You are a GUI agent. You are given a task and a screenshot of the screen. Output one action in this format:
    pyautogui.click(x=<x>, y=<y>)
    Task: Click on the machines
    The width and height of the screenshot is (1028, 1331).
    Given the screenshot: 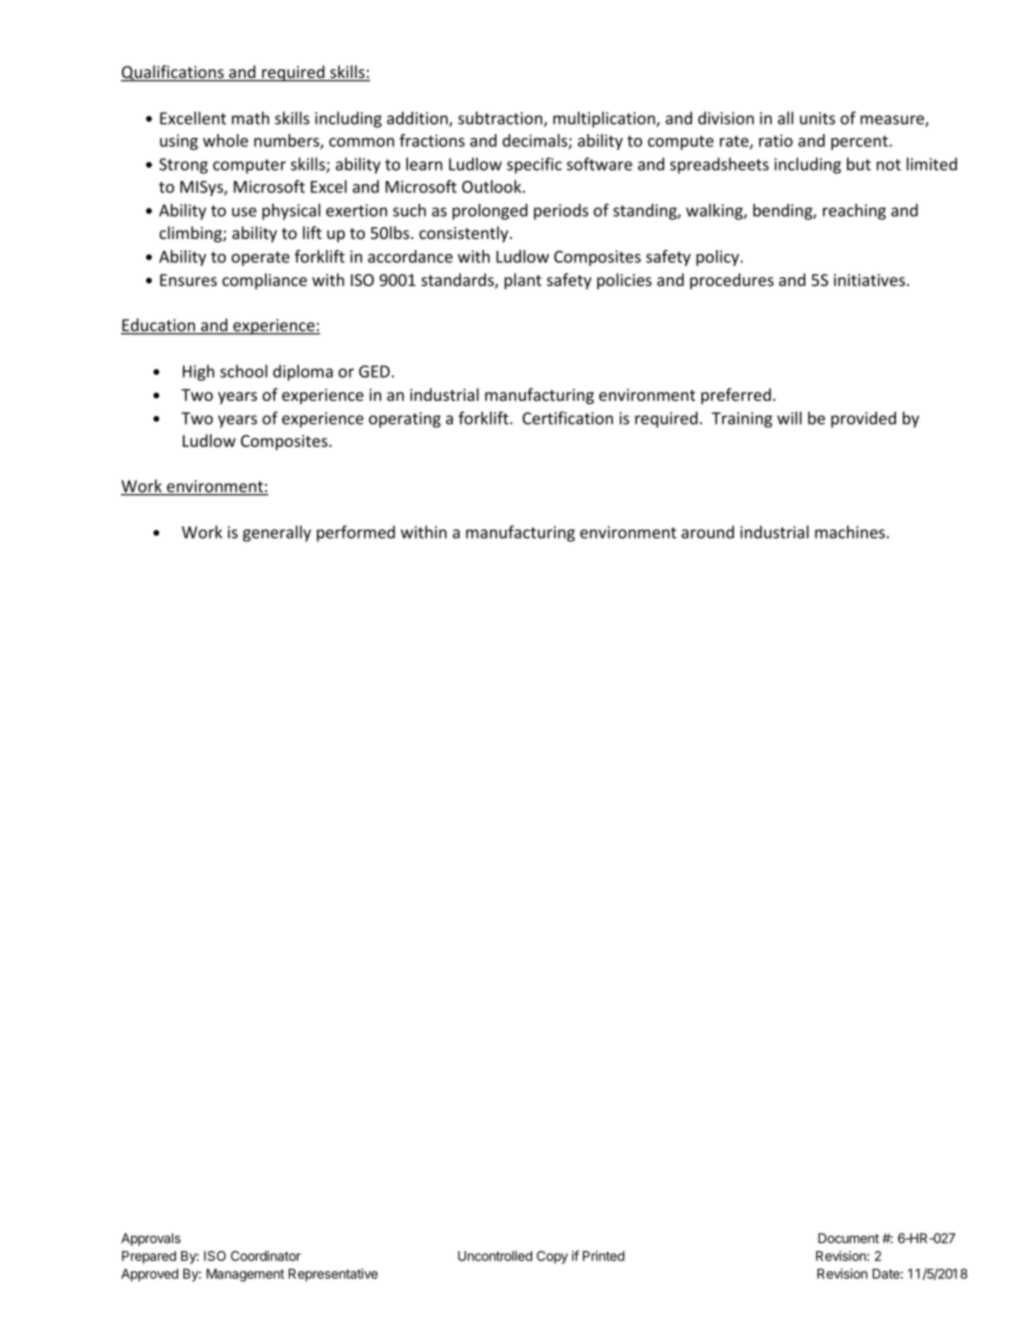 What is the action you would take?
    pyautogui.click(x=850, y=532)
